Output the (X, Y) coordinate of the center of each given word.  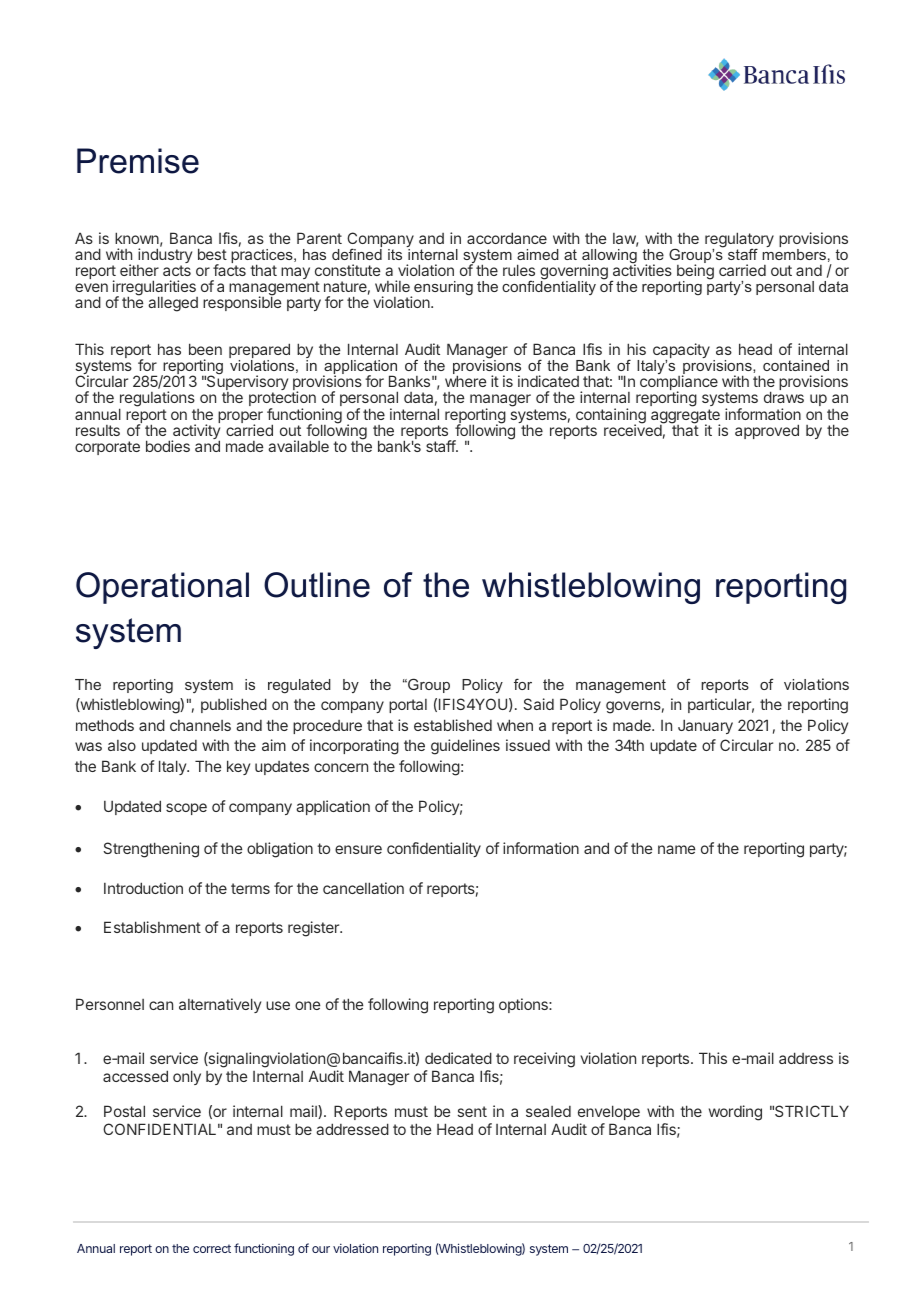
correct (212, 1248)
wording (735, 1113)
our (321, 1249)
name (677, 849)
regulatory (739, 241)
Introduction (143, 888)
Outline (317, 585)
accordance (507, 238)
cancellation (363, 888)
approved (767, 431)
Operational (162, 588)
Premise (138, 161)
